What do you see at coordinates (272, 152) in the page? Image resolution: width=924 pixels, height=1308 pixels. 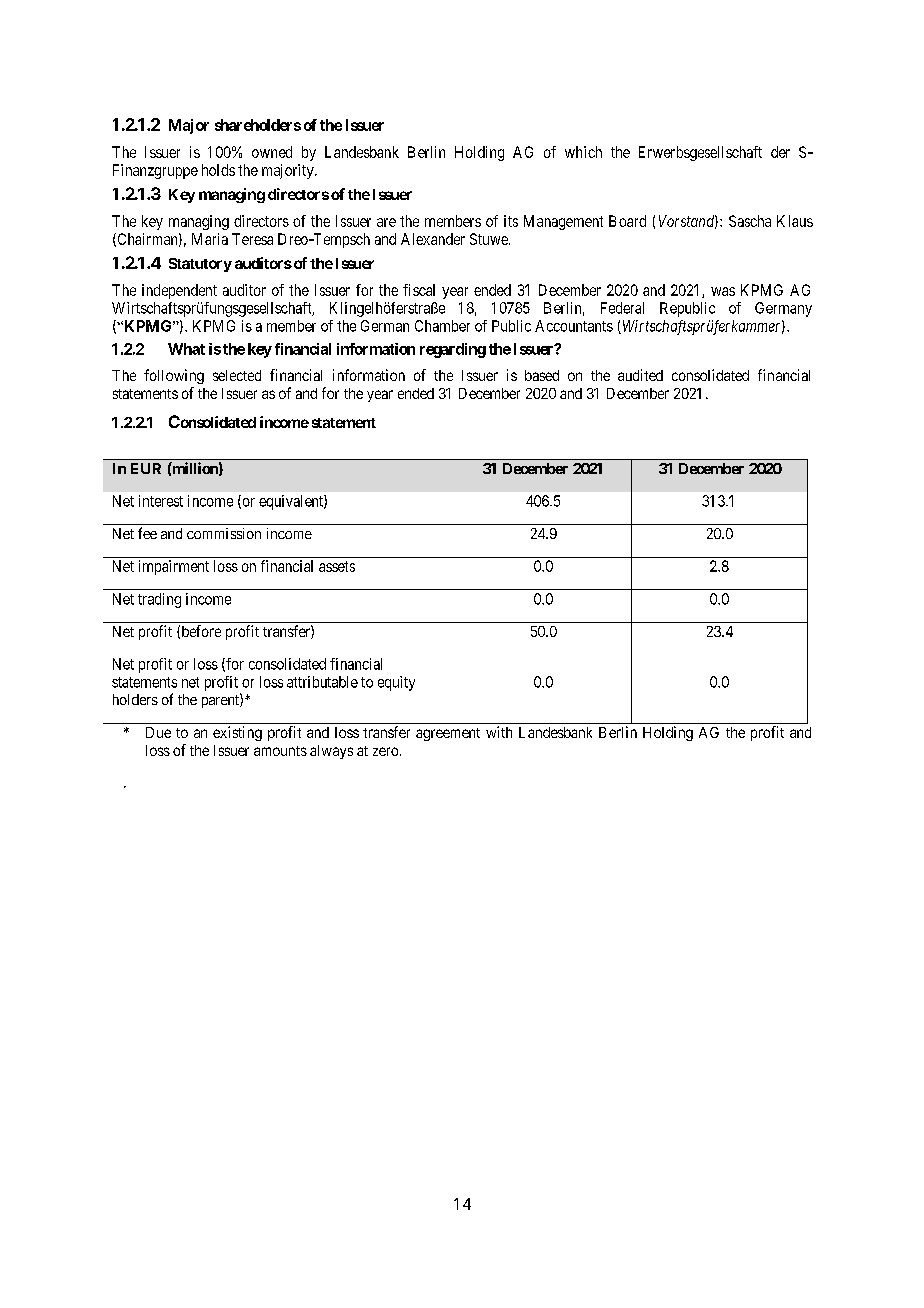 I see `owned` at bounding box center [272, 152].
